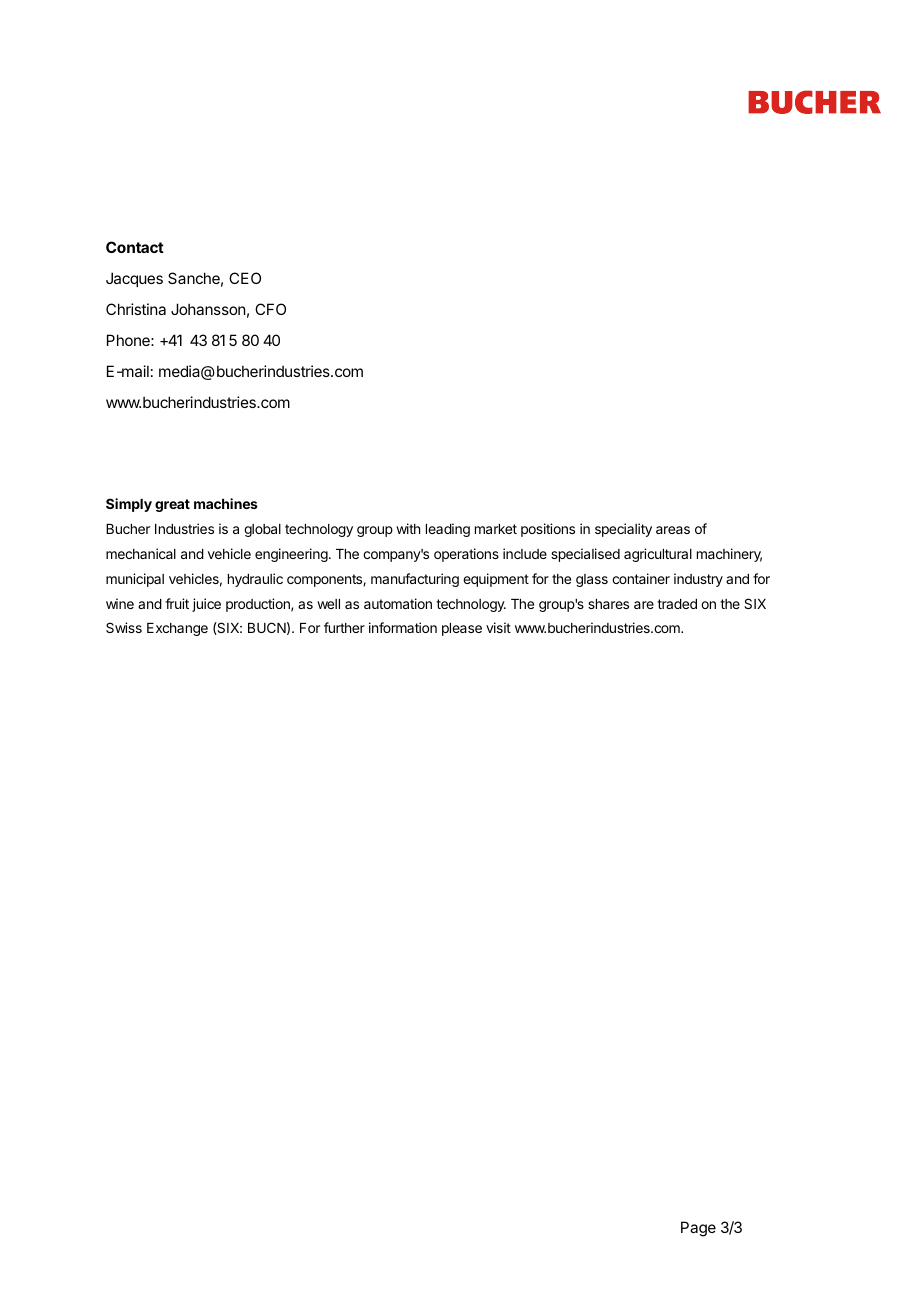  Describe the element at coordinates (698, 1229) in the screenshot. I see `Page` at that location.
